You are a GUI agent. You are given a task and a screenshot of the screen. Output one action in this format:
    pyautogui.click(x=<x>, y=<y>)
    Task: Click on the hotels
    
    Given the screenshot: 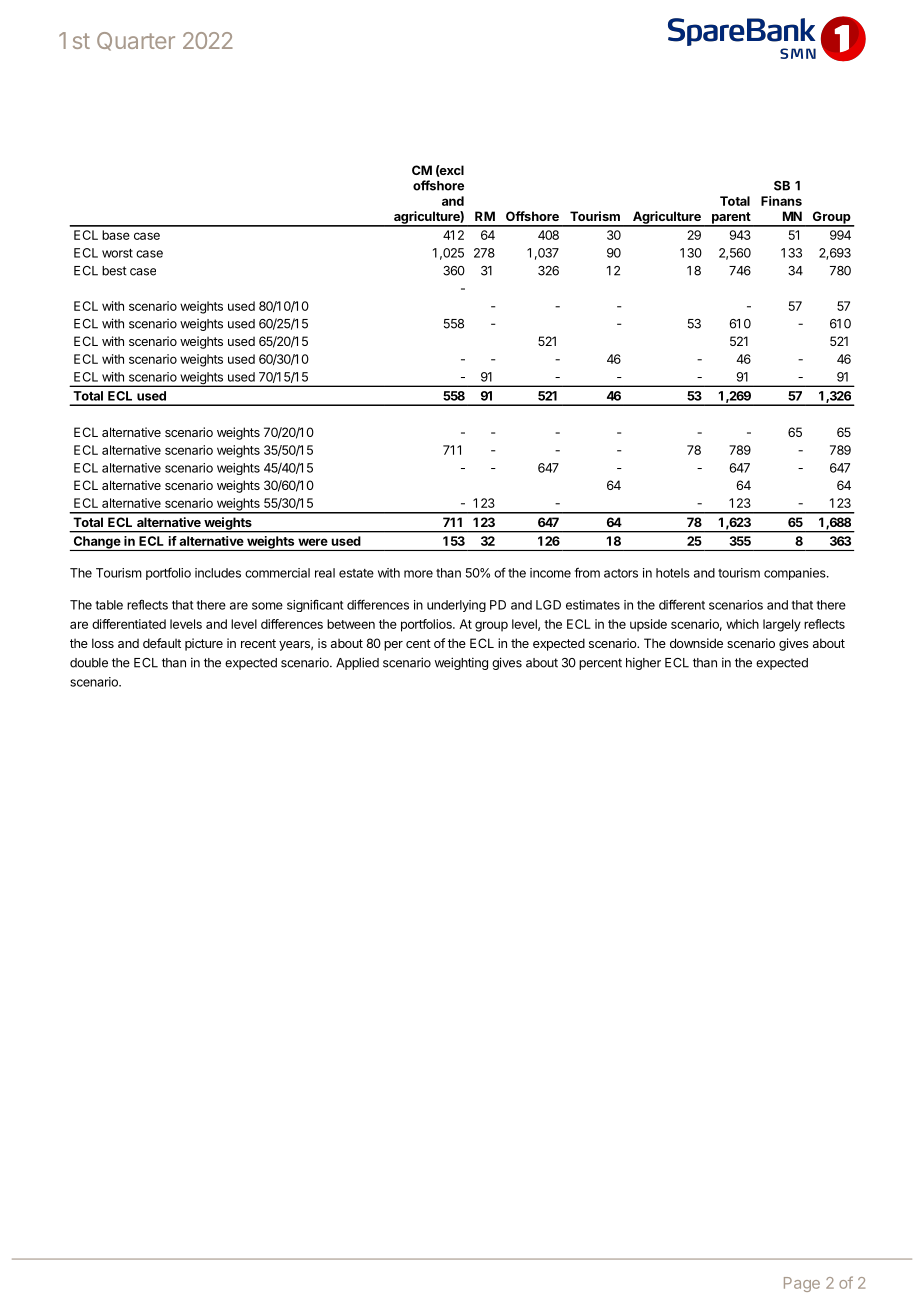 What is the action you would take?
    pyautogui.click(x=673, y=573)
